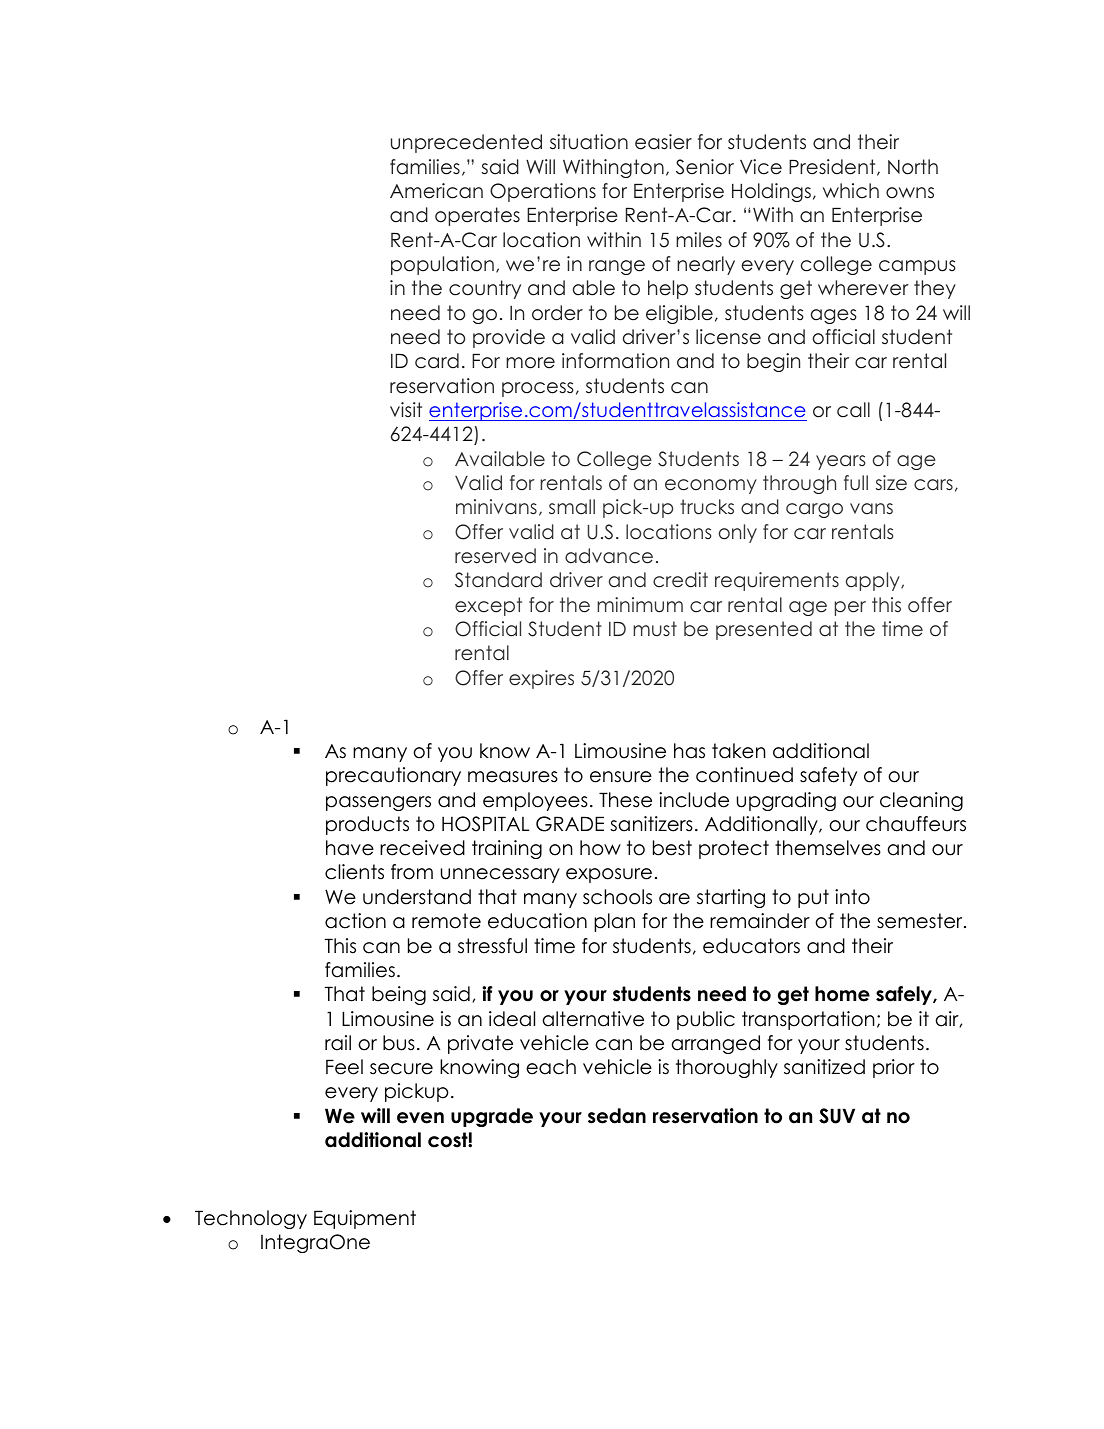 This screenshot has height=1429, width=1104. Describe the element at coordinates (589, 142) in the screenshot. I see `situation` at that location.
